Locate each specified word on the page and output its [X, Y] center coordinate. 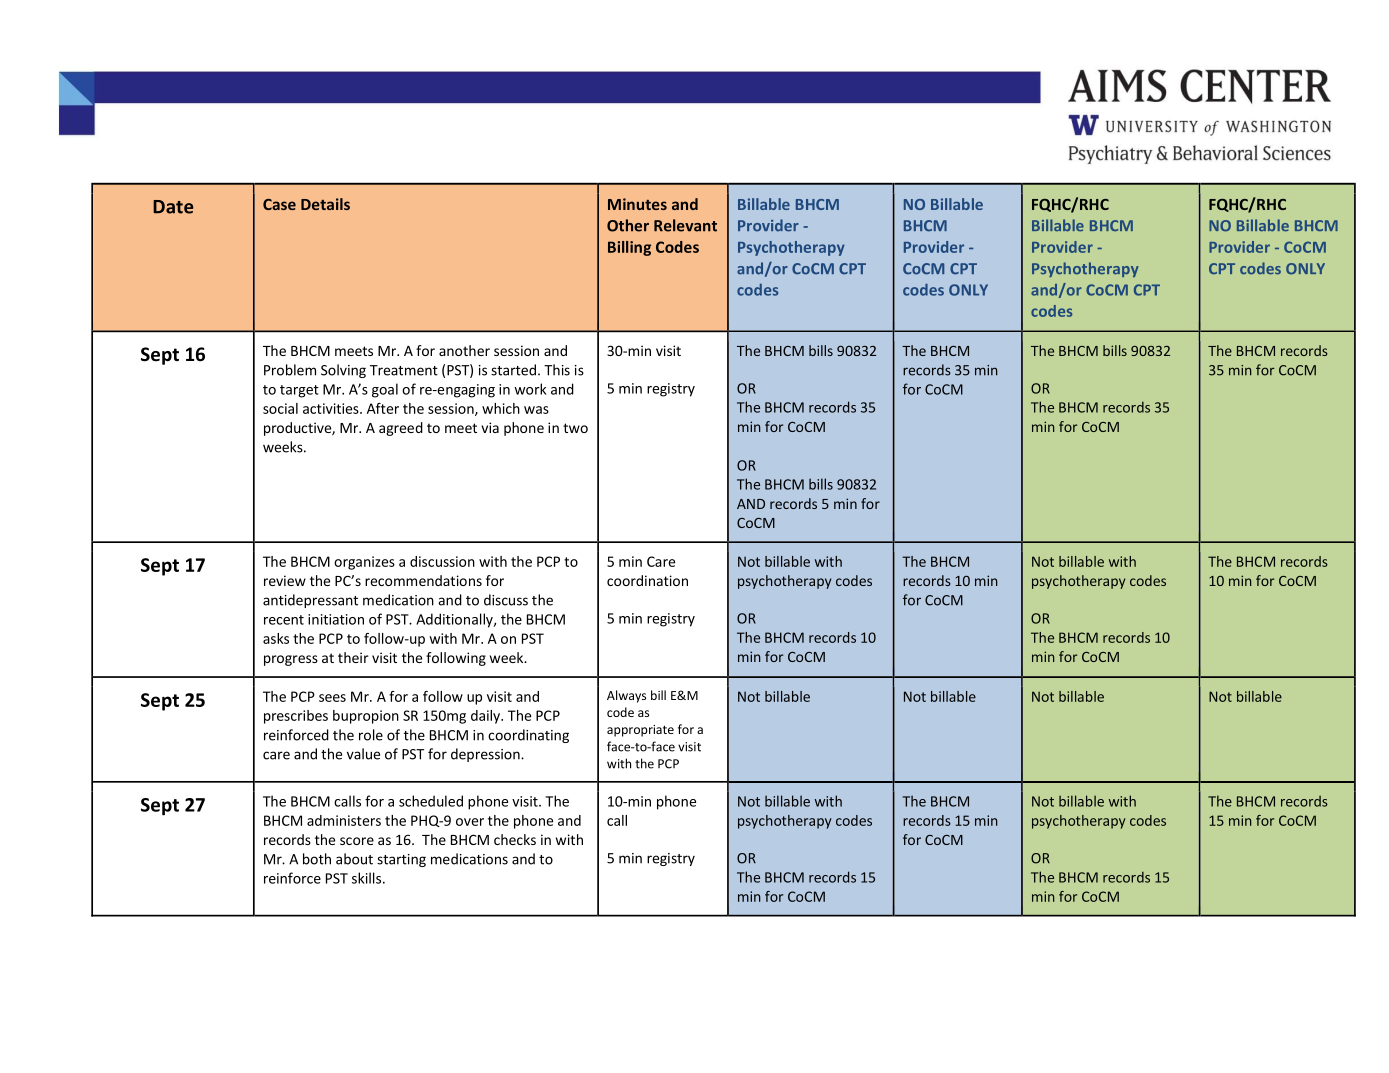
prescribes [296, 717]
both [317, 859]
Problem [290, 370]
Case [279, 204]
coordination [647, 580]
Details [325, 204]
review [285, 580]
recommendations [423, 580]
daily [486, 717]
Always [626, 696]
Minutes [637, 204]
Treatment [404, 370]
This [557, 370]
